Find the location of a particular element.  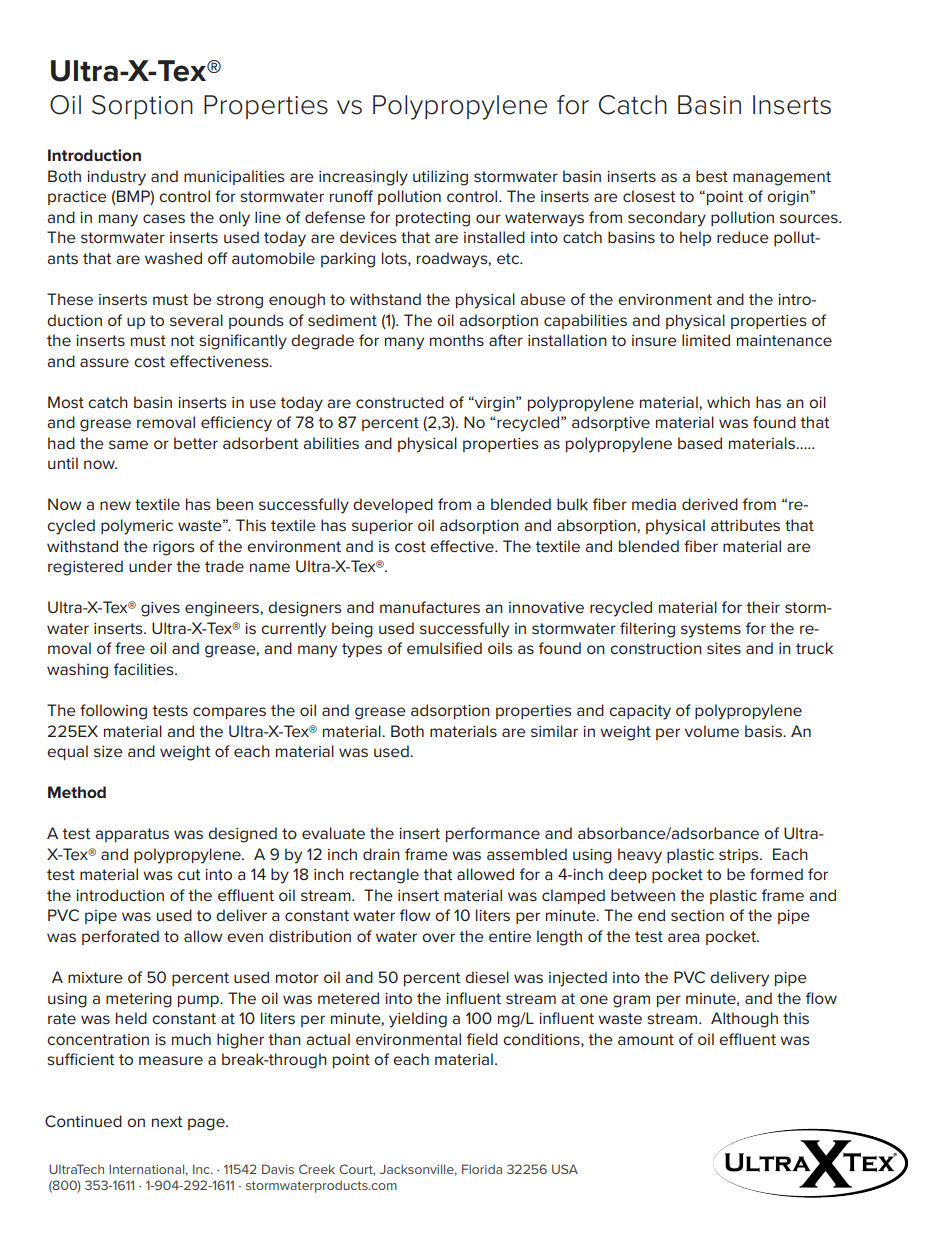

Florida is located at coordinates (482, 1169).
